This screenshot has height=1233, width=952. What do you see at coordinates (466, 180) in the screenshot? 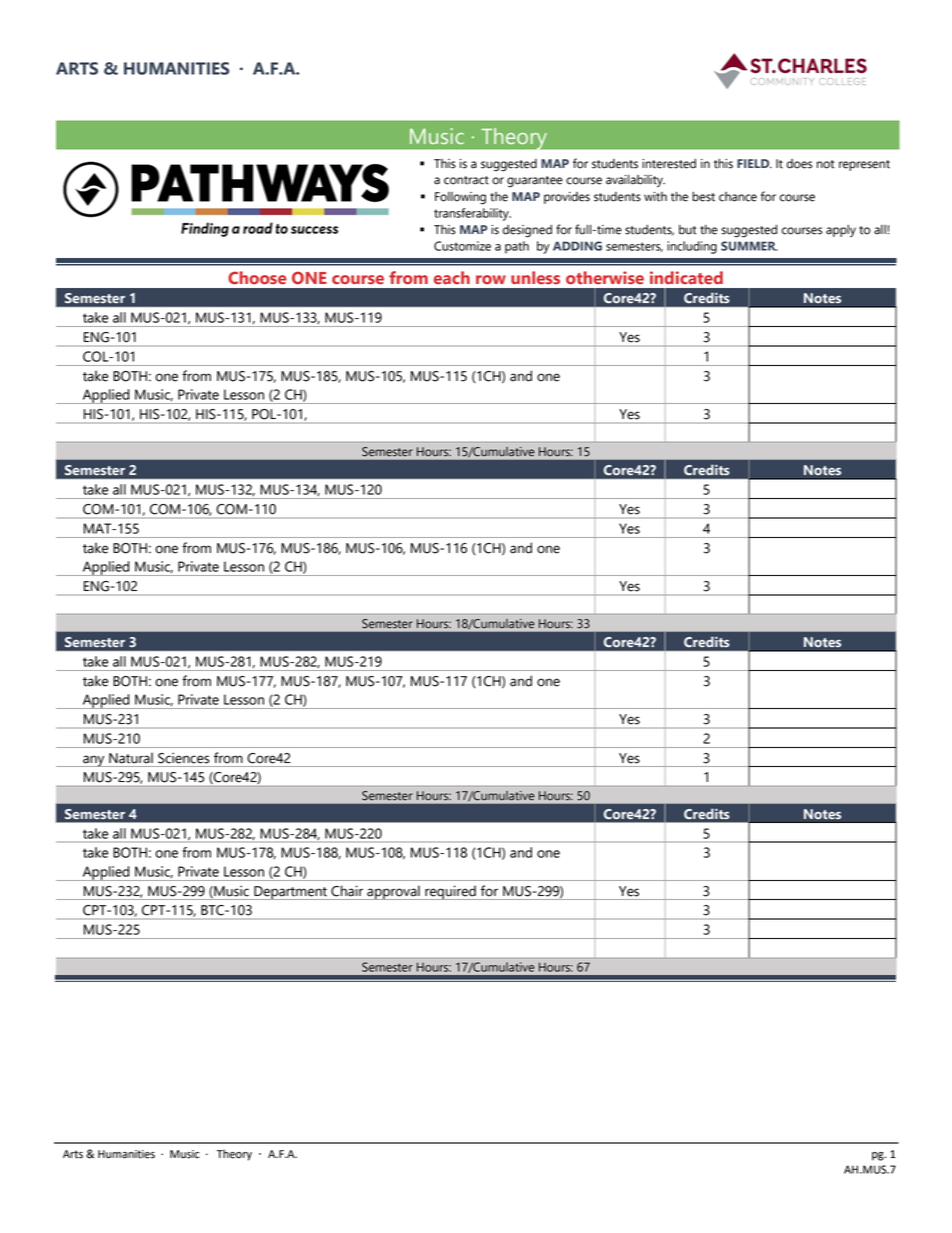
I see `contract` at bounding box center [466, 180].
